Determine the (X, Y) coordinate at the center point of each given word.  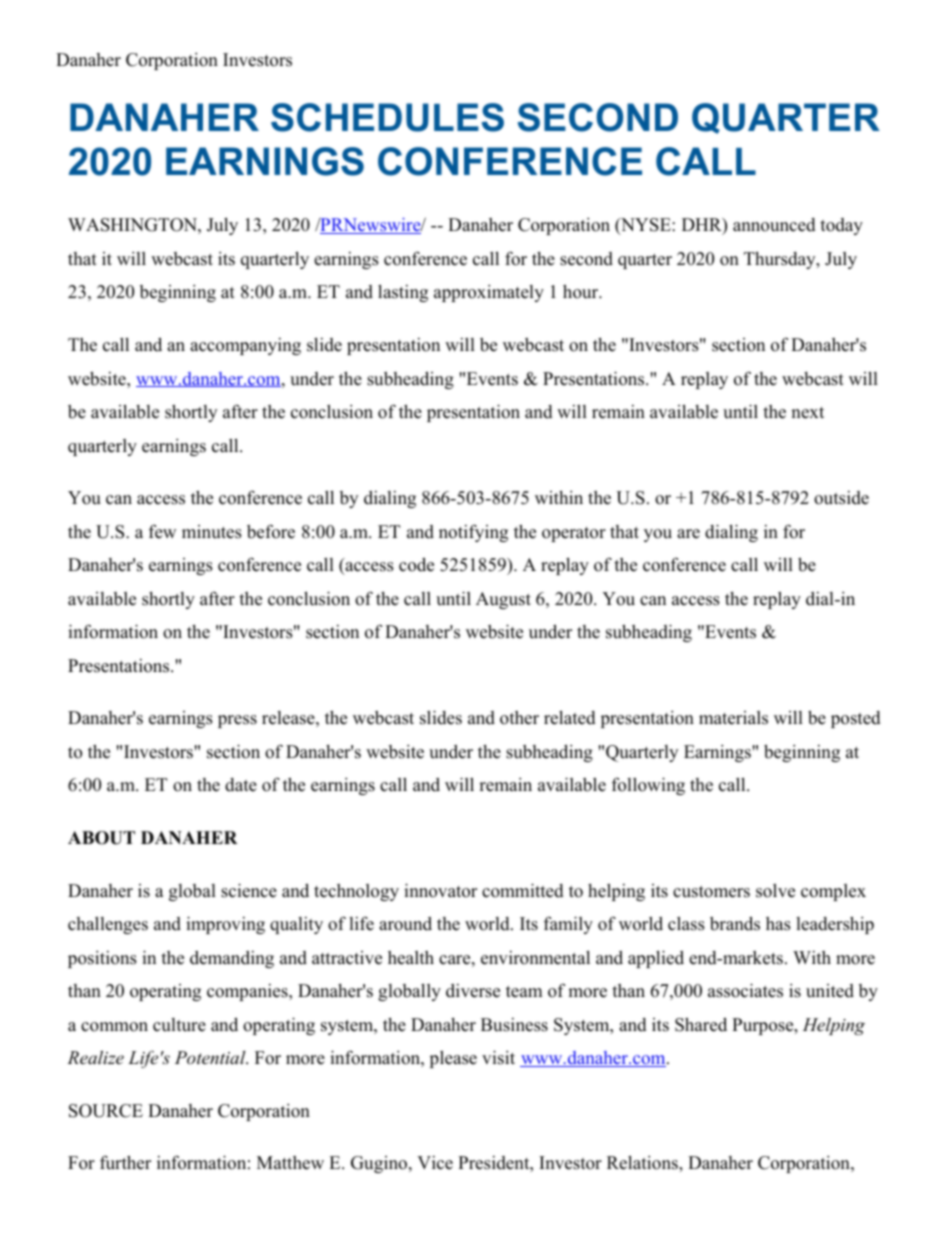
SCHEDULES (387, 117)
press (237, 721)
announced (774, 225)
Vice (435, 1163)
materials (733, 718)
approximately (489, 293)
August (503, 600)
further (125, 1162)
